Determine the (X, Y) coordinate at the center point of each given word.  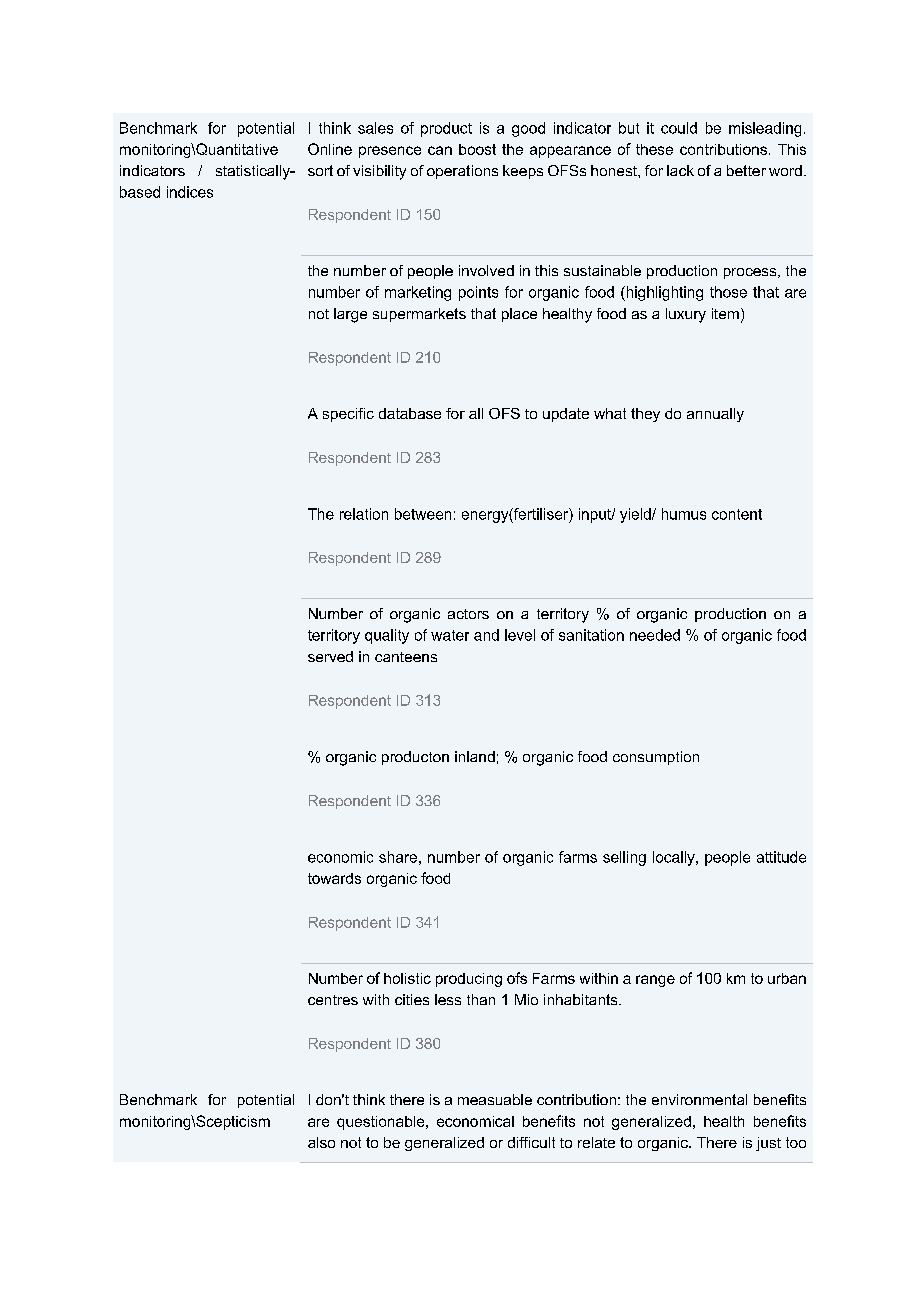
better (746, 170)
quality (387, 636)
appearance (570, 152)
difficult (531, 1142)
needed (655, 635)
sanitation (591, 635)
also (321, 1142)
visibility (379, 172)
